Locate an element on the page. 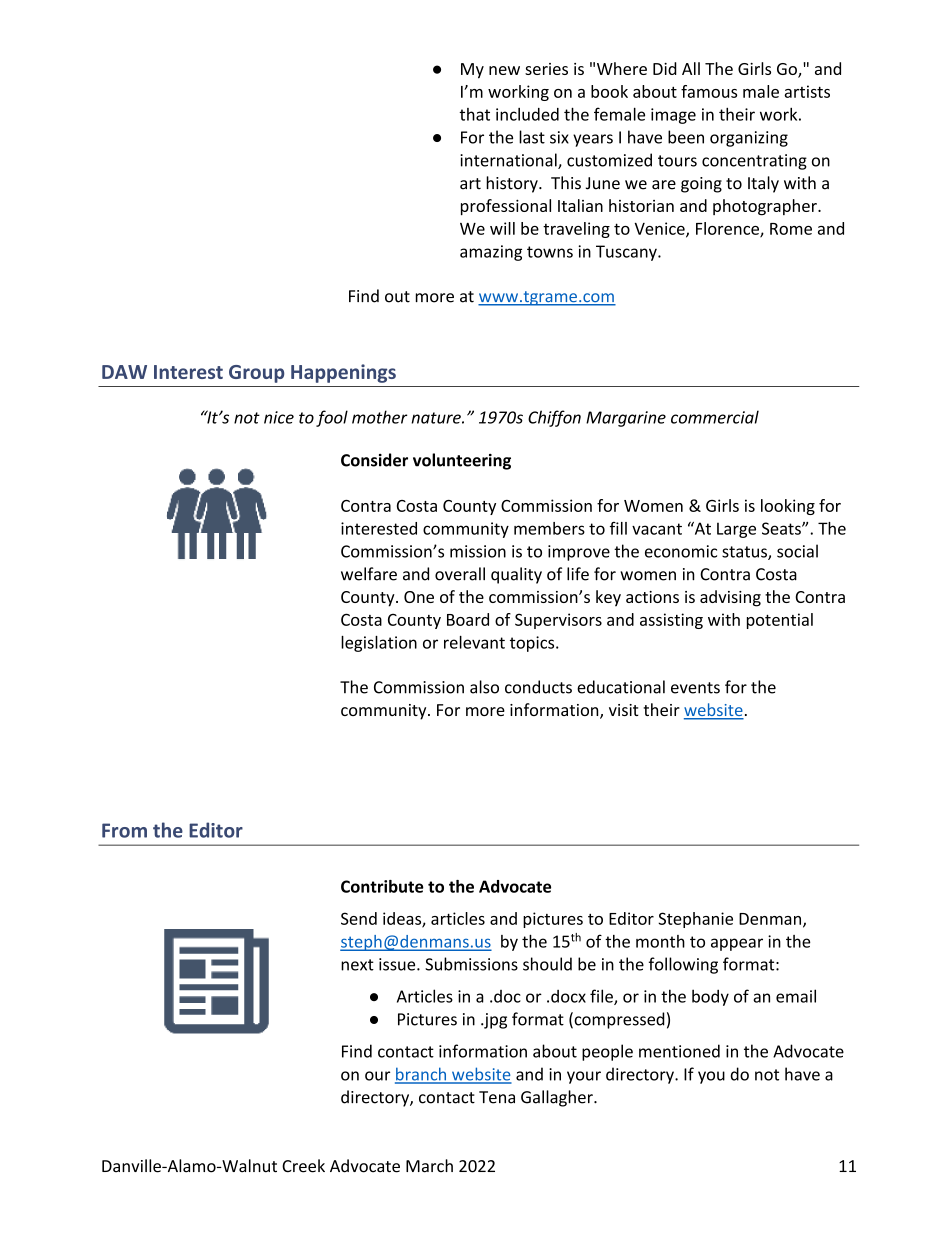 This page has height=1233, width=952. that is located at coordinates (474, 114).
